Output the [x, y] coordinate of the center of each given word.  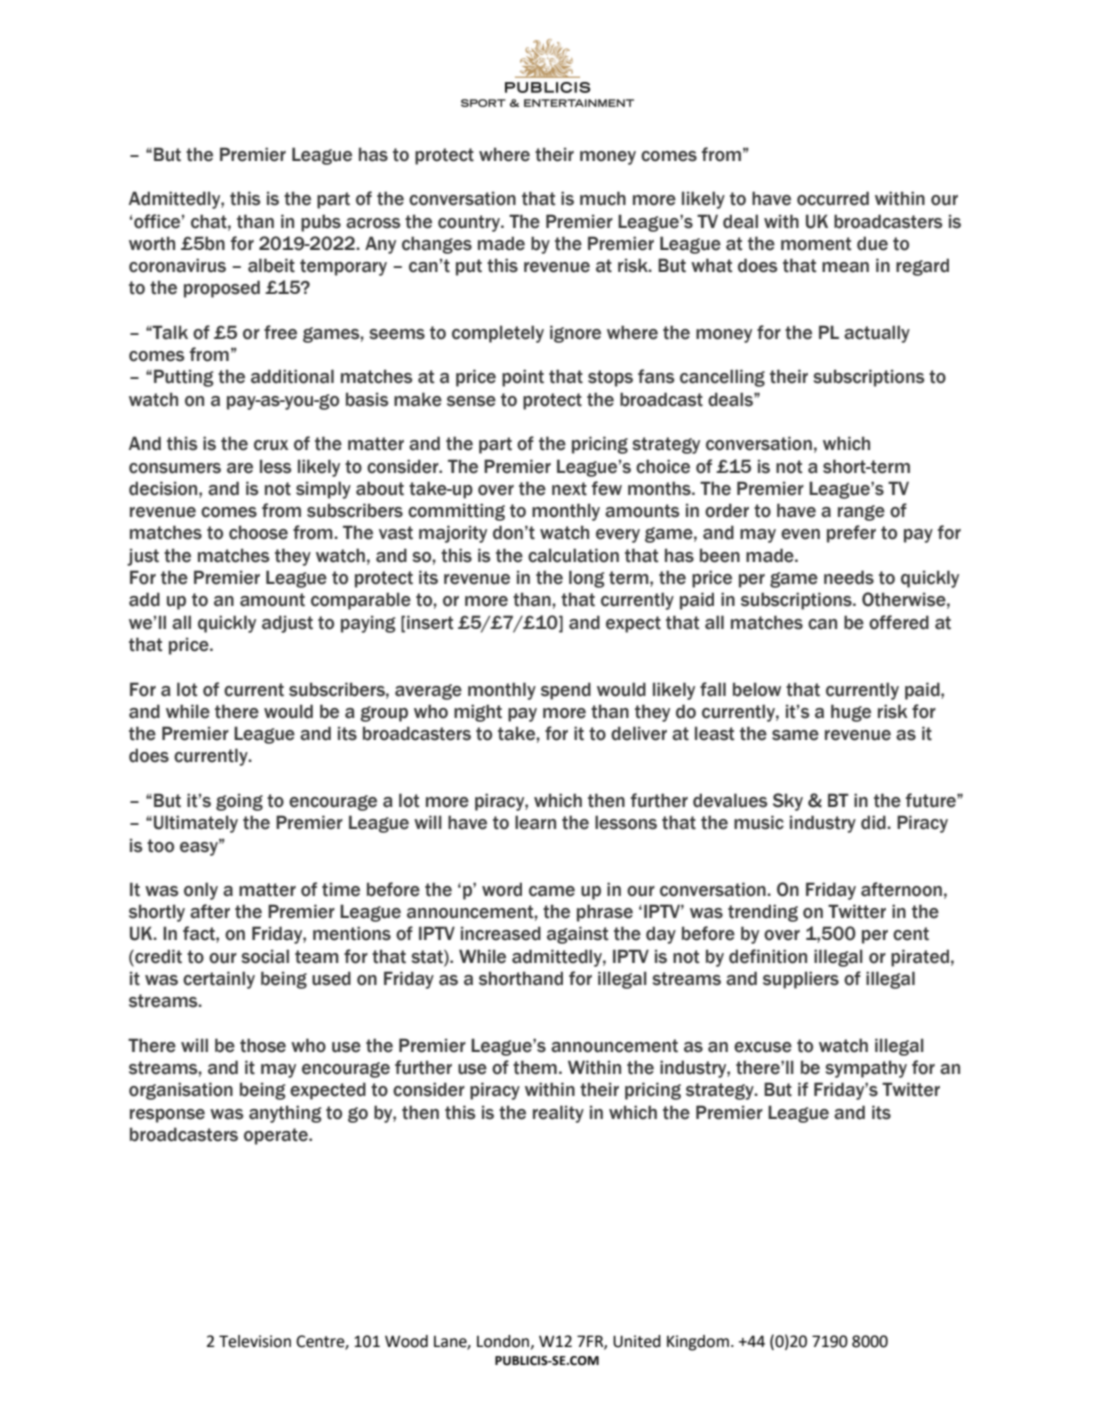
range [861, 513]
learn [535, 822]
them [535, 1067]
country [470, 223]
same [795, 735]
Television [255, 1341]
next [569, 489]
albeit [271, 265]
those [263, 1045]
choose [258, 532]
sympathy [866, 1069]
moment [816, 244]
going [239, 802]
